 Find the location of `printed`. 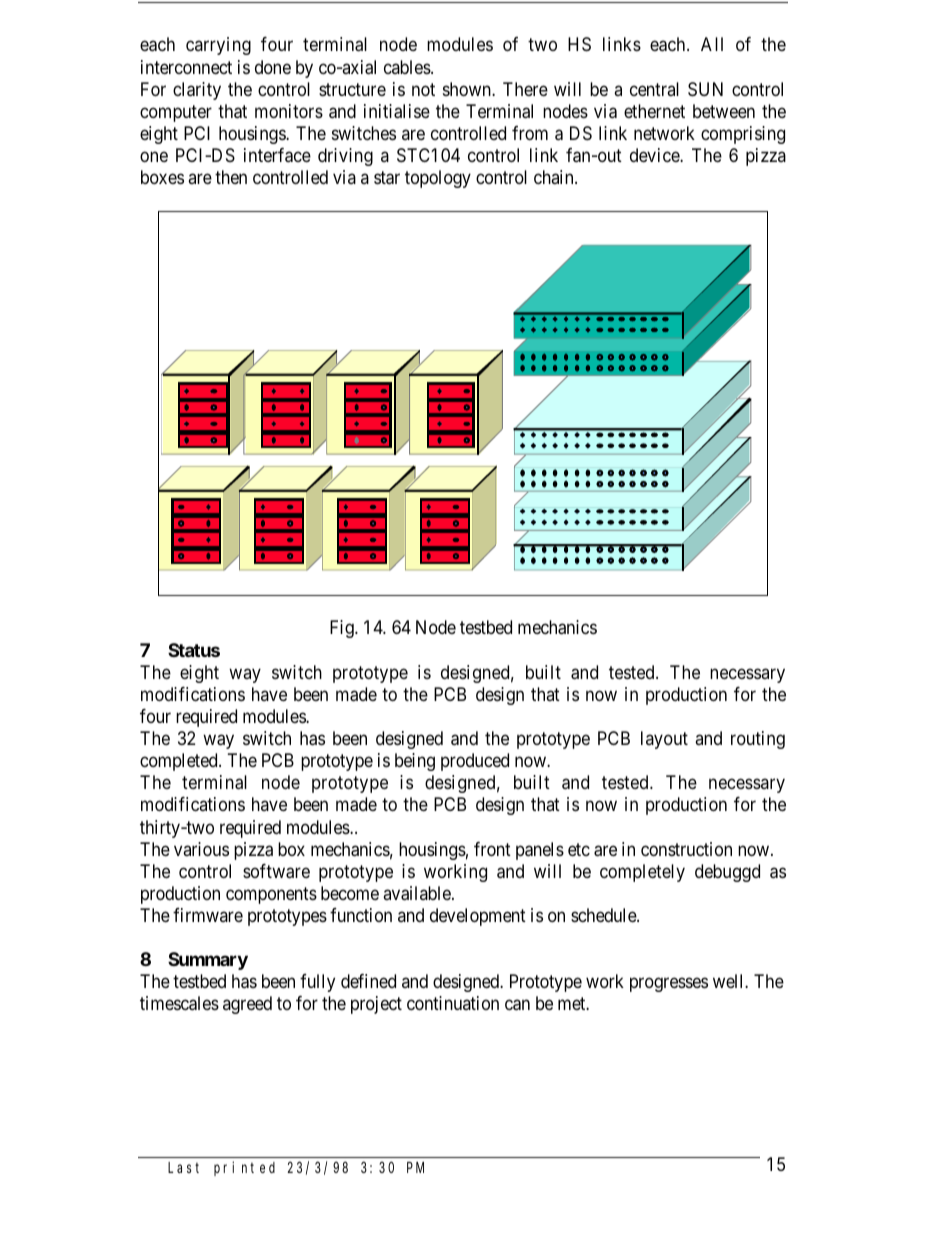

printed is located at coordinates (244, 1168).
